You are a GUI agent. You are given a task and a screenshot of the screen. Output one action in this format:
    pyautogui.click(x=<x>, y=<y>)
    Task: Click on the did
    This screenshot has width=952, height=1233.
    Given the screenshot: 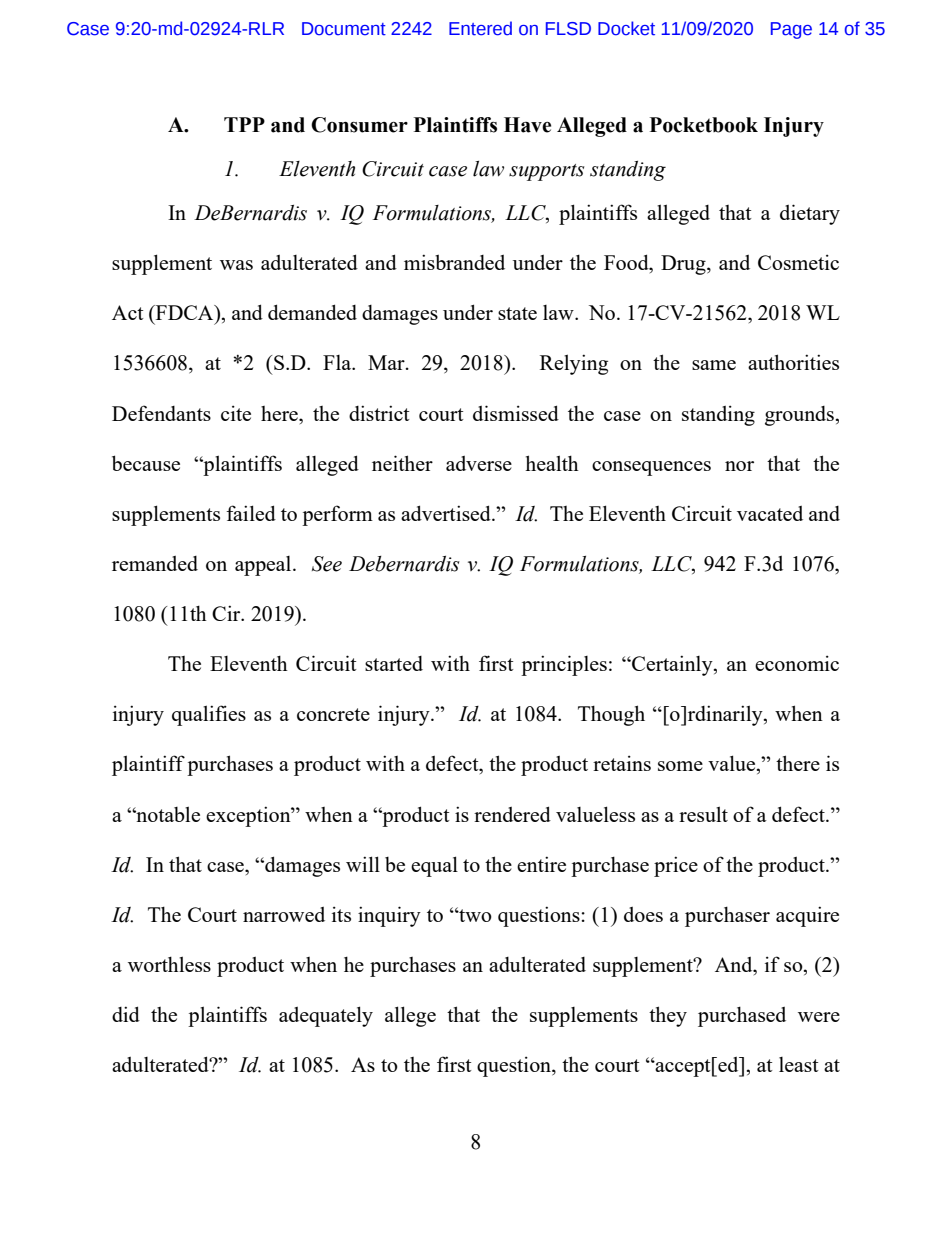 What is the action you would take?
    pyautogui.click(x=126, y=1014)
